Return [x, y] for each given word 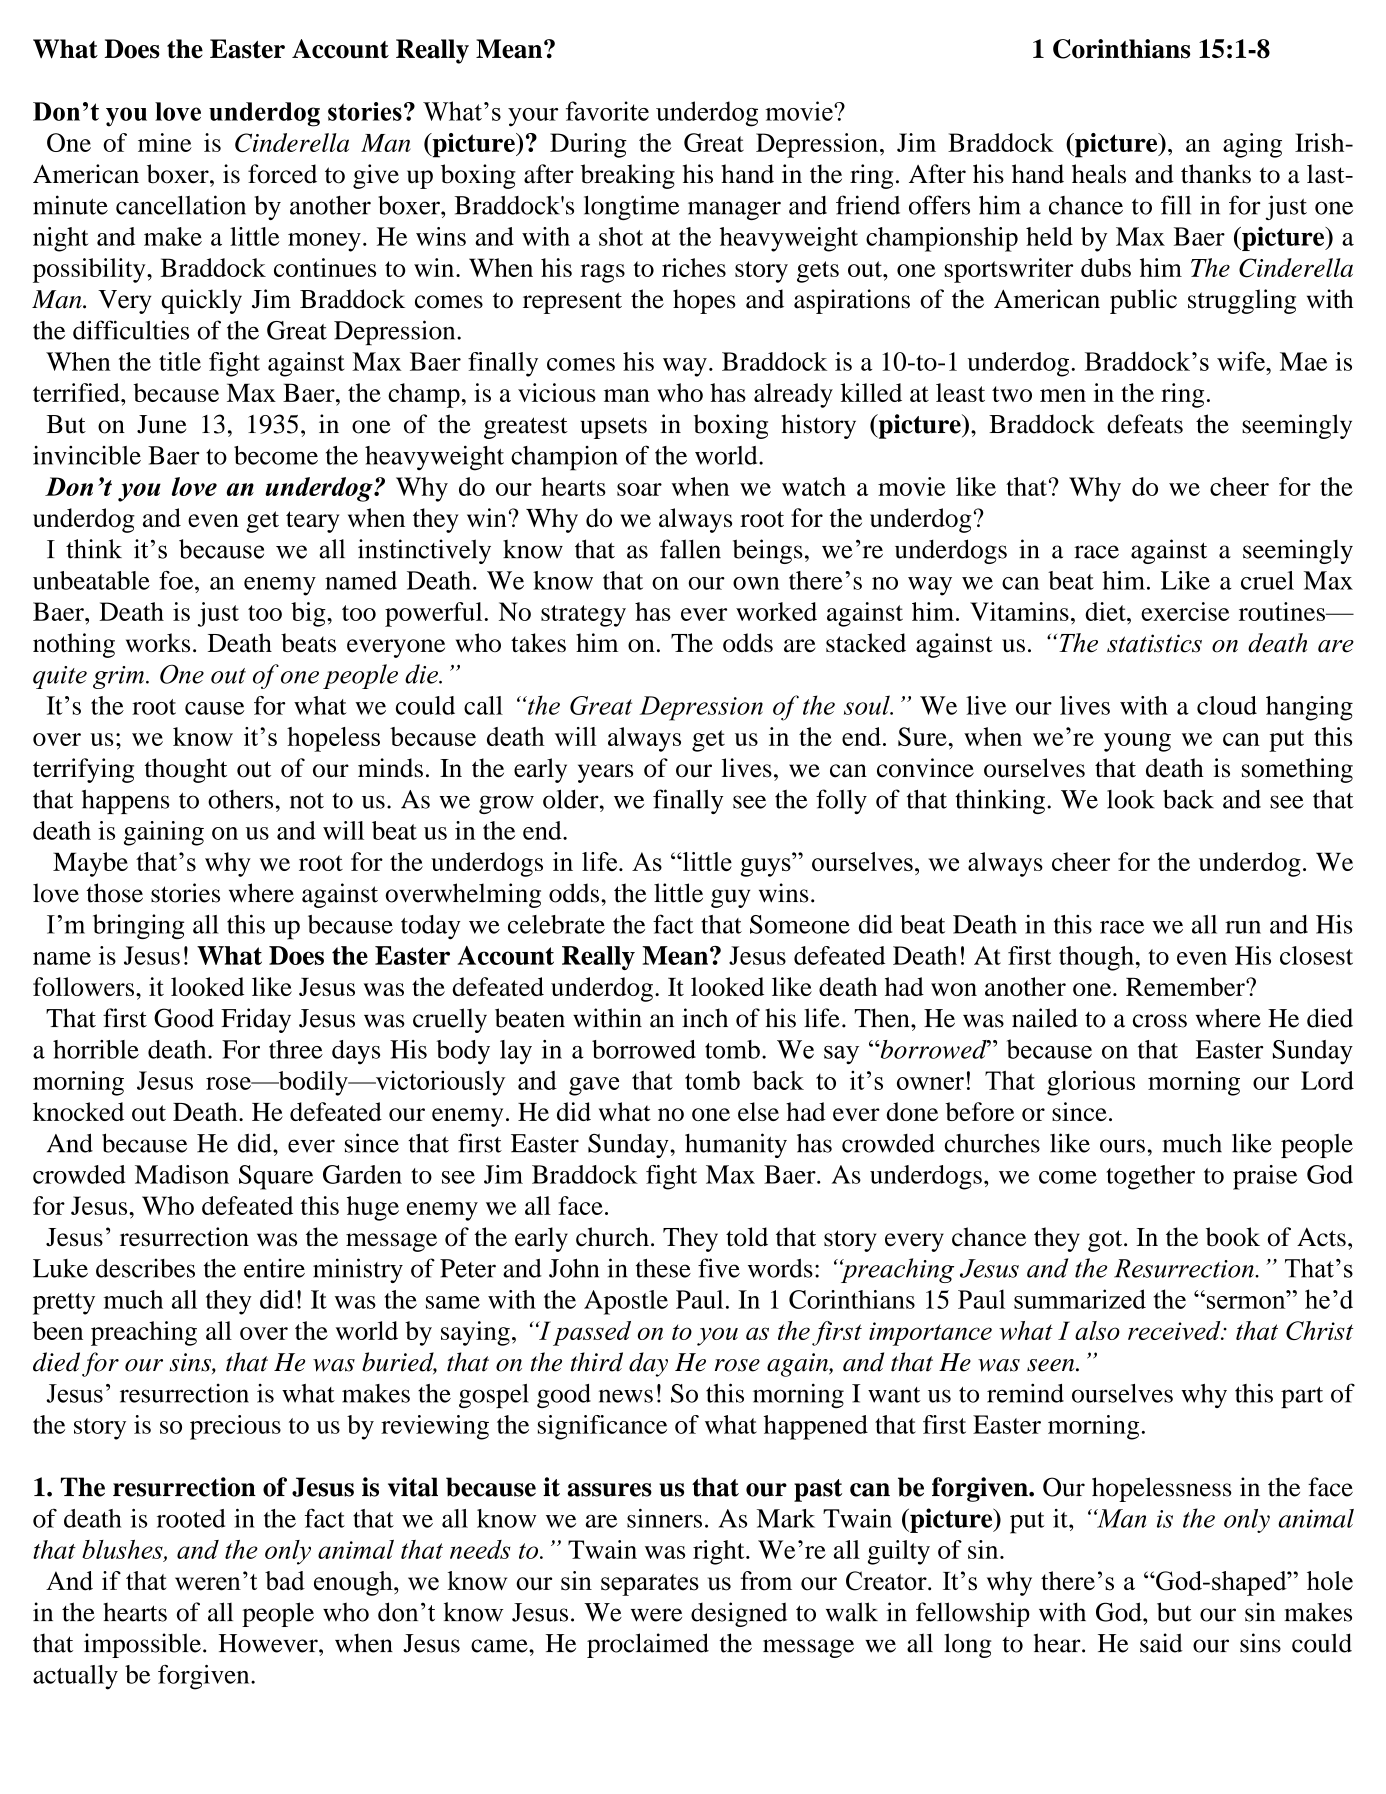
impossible [142, 1645]
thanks [1216, 174]
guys [766, 867]
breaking [628, 176]
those [114, 893]
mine [165, 142]
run [1243, 927]
